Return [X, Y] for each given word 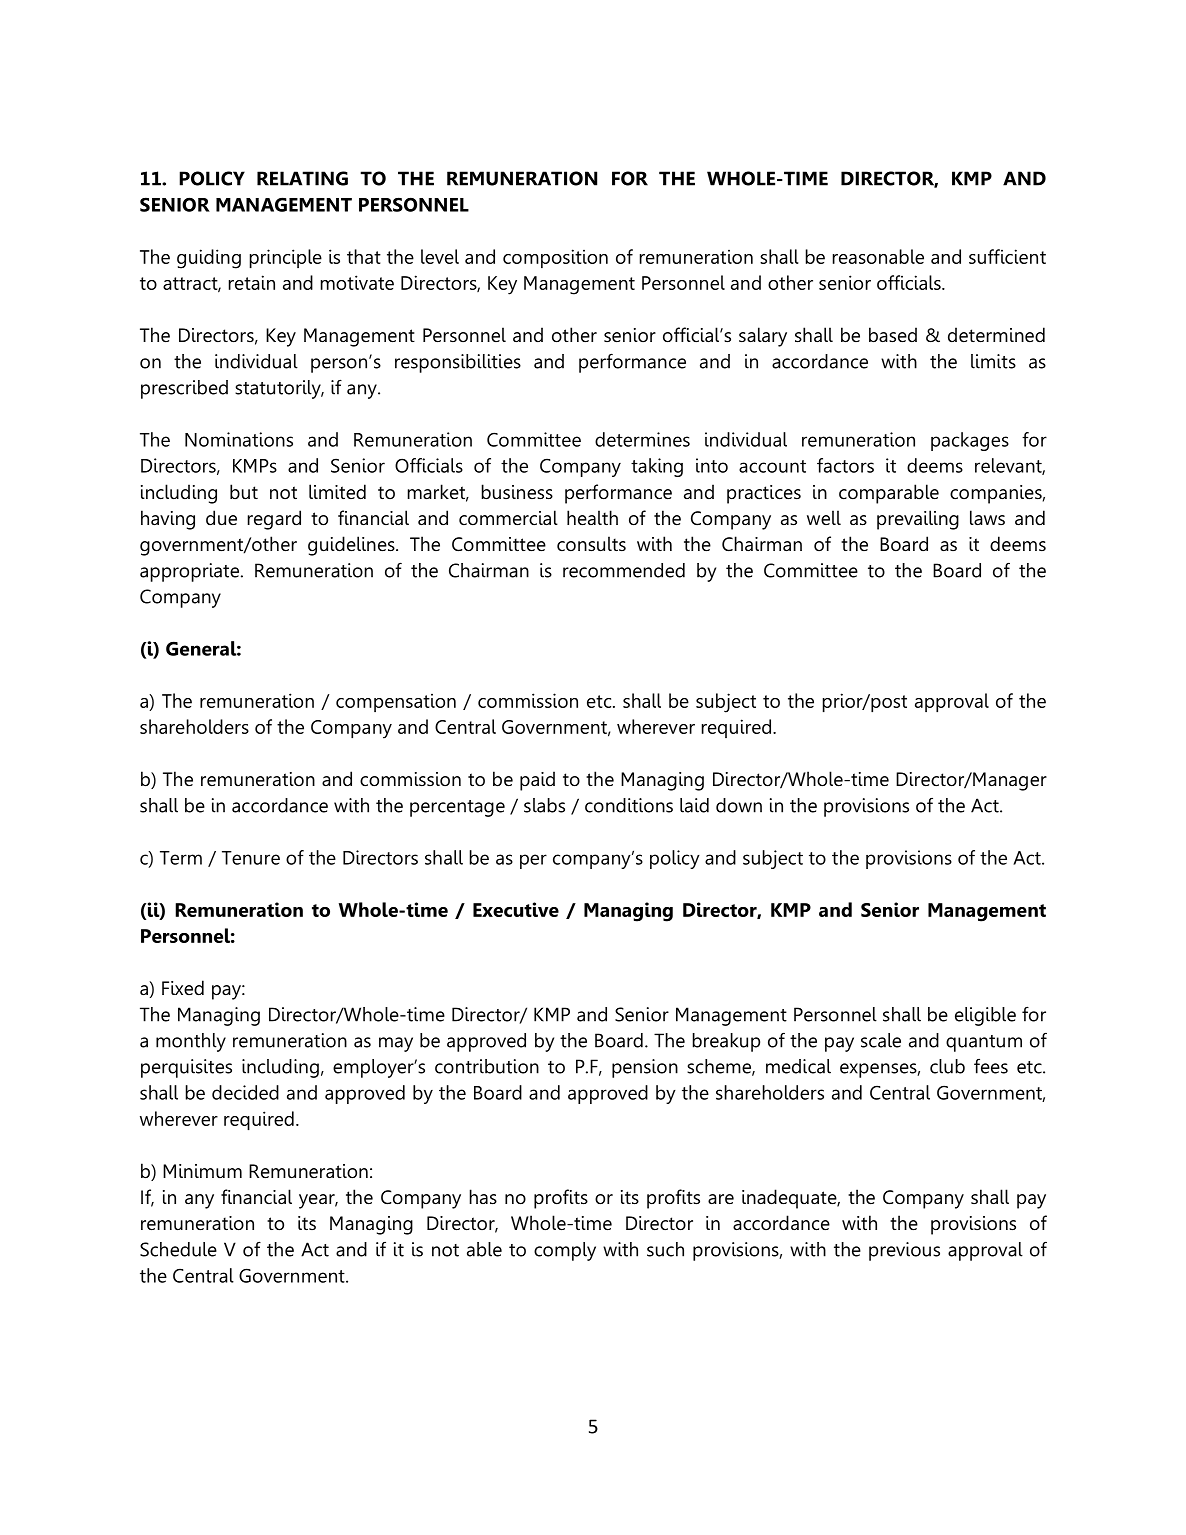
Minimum [202, 1171]
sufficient [1007, 256]
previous [904, 1251]
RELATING [302, 178]
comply [565, 1251]
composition [555, 258]
